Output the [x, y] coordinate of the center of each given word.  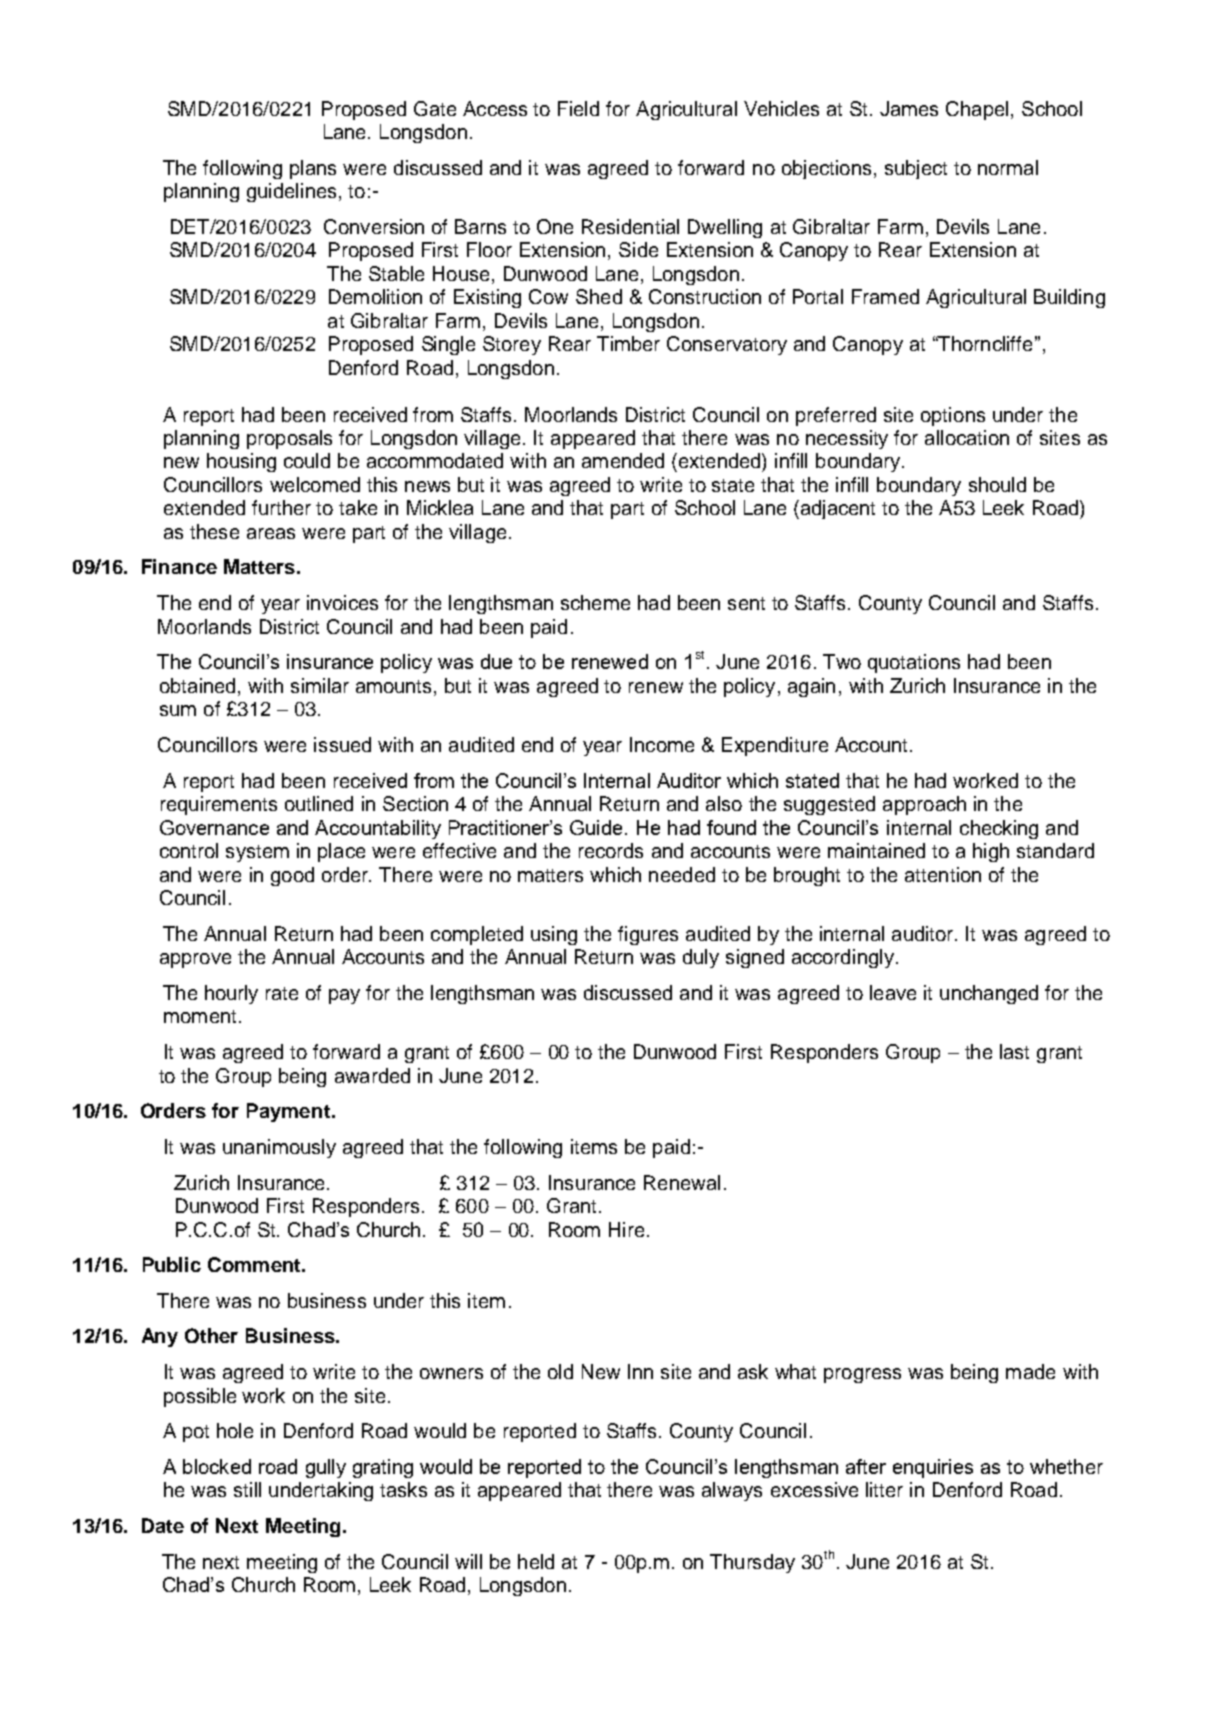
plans [313, 169]
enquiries [933, 1468]
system [257, 853]
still [247, 1489]
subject [916, 169]
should [997, 484]
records [611, 850]
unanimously [279, 1148]
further [281, 507]
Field [578, 108]
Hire [626, 1229]
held [536, 1561]
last [1014, 1051]
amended [623, 460]
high [991, 852]
